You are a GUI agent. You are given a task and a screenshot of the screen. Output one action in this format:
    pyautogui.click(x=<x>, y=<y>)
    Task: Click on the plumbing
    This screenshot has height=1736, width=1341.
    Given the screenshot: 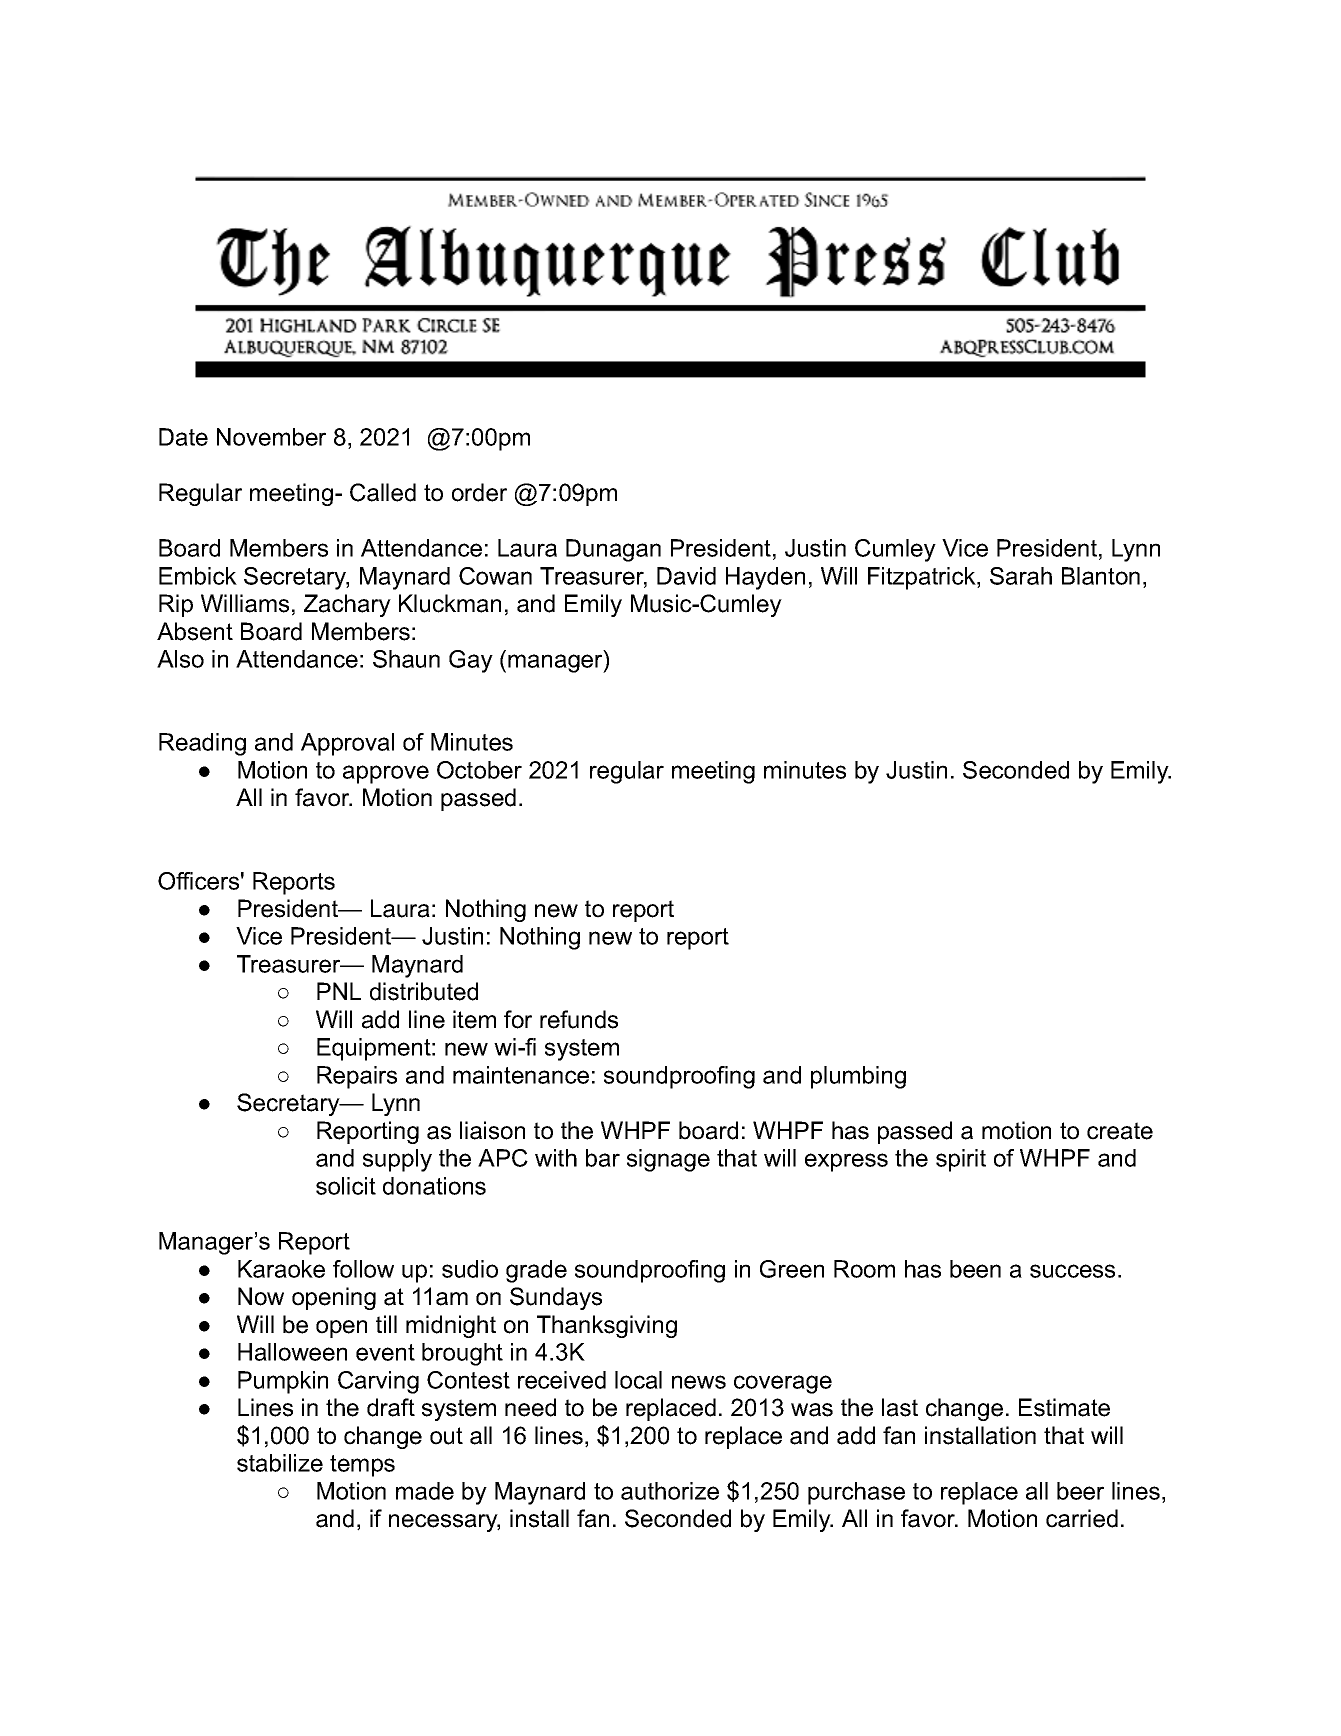 What is the action you would take?
    pyautogui.click(x=858, y=1077)
